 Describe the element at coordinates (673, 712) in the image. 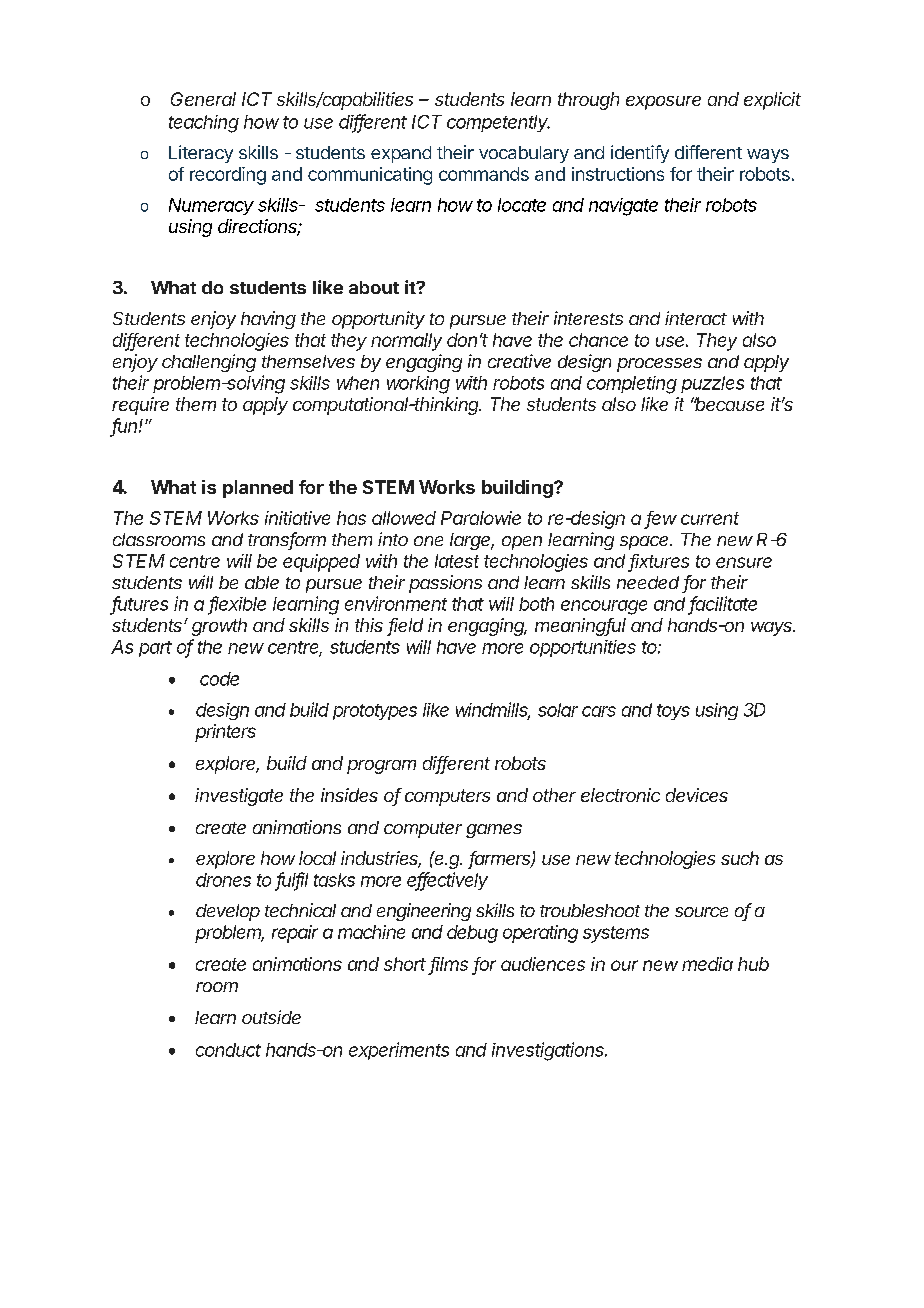

I see `toys` at that location.
